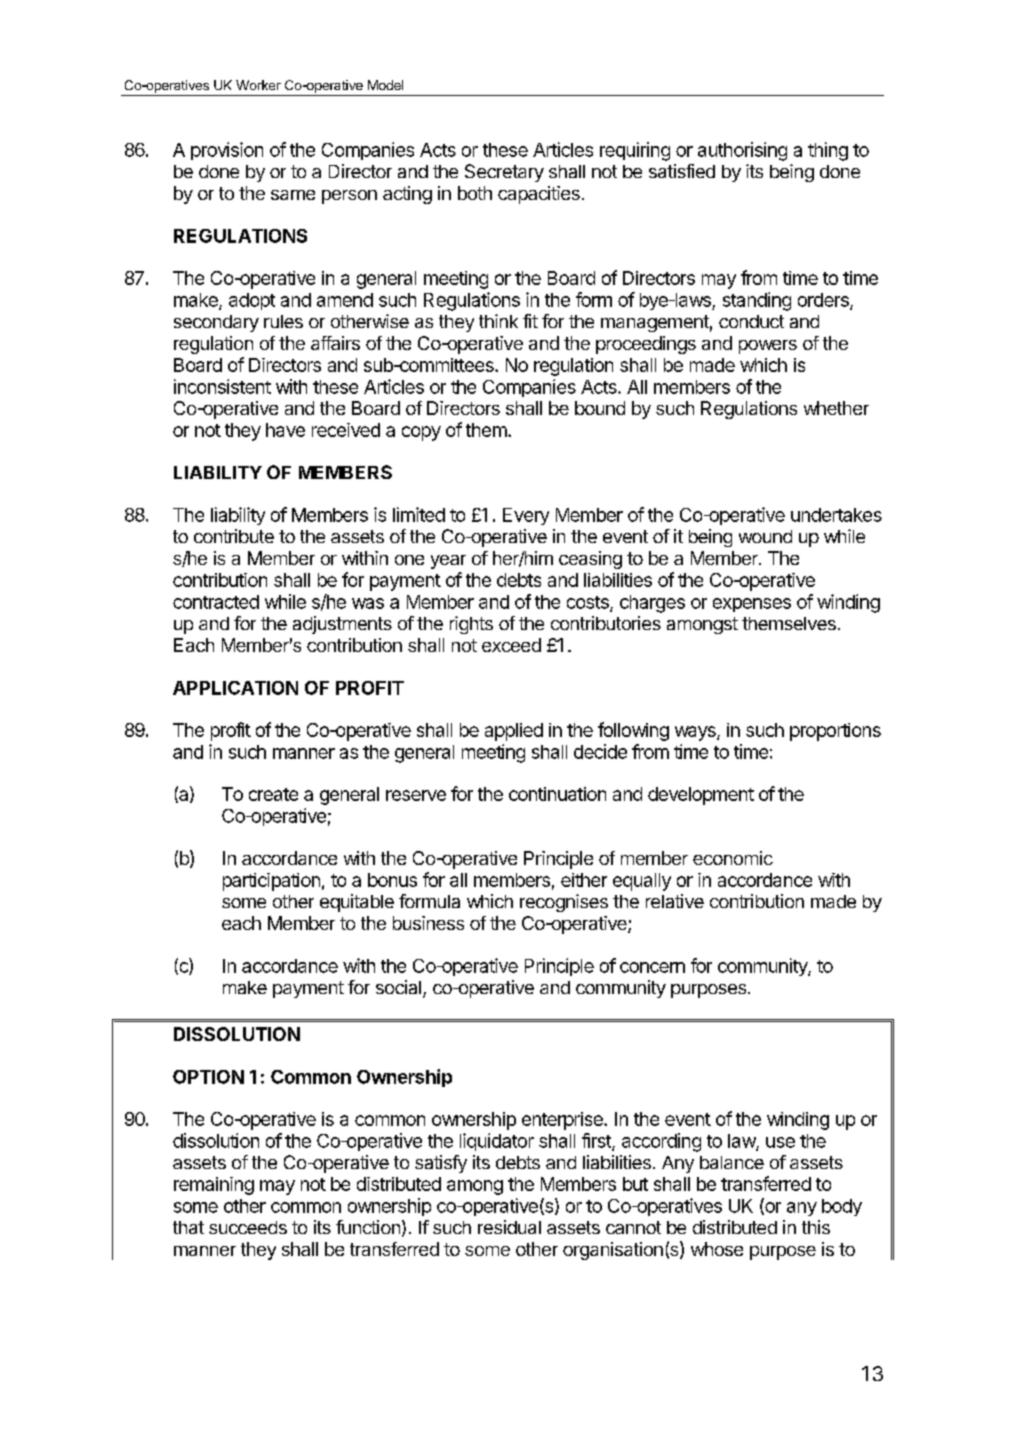 Image resolution: width=1023 pixels, height=1447 pixels. What do you see at coordinates (752, 605) in the screenshot?
I see `expenses` at bounding box center [752, 605].
